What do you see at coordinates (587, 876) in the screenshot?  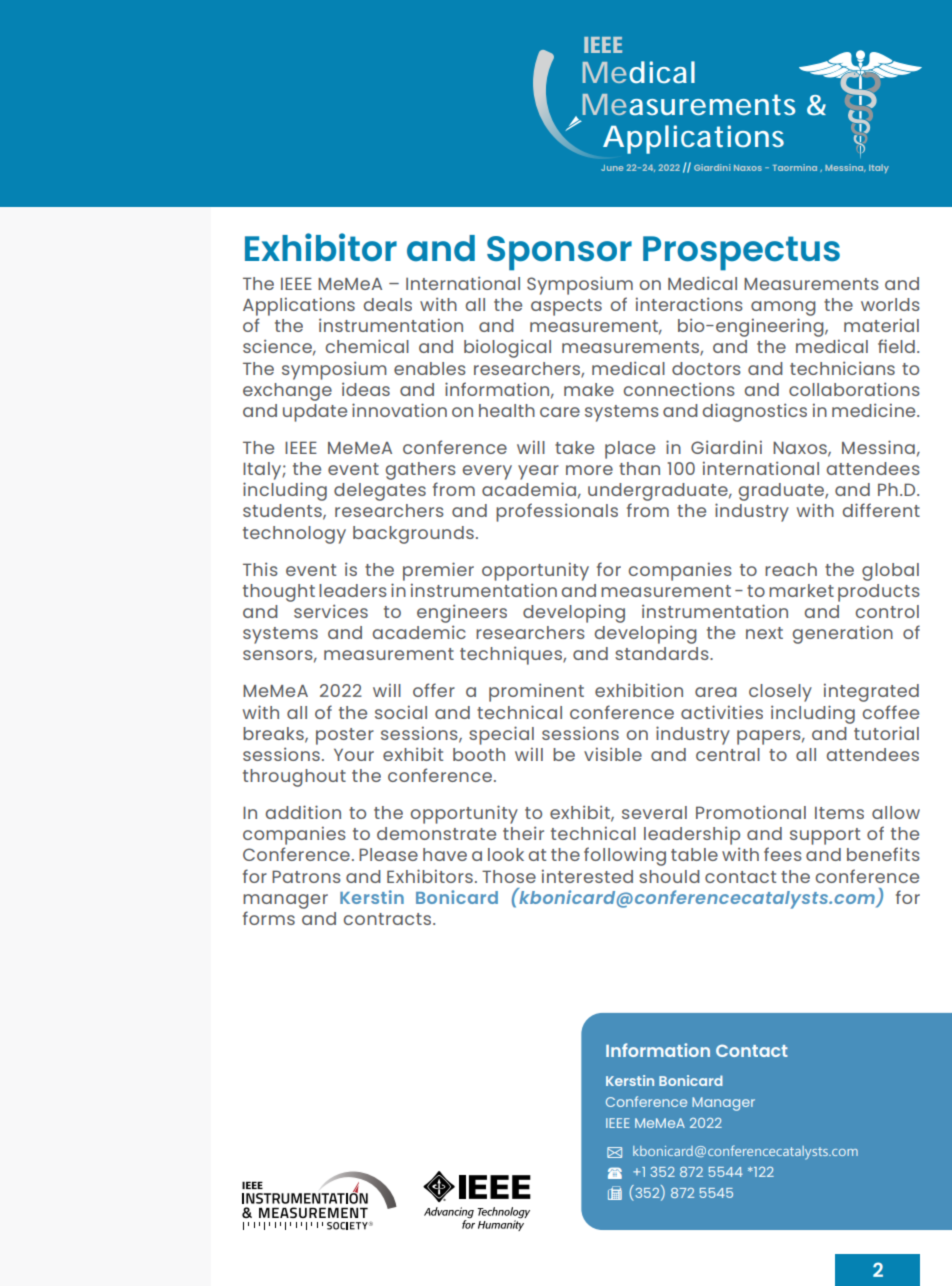 I see `interested` at bounding box center [587, 876].
